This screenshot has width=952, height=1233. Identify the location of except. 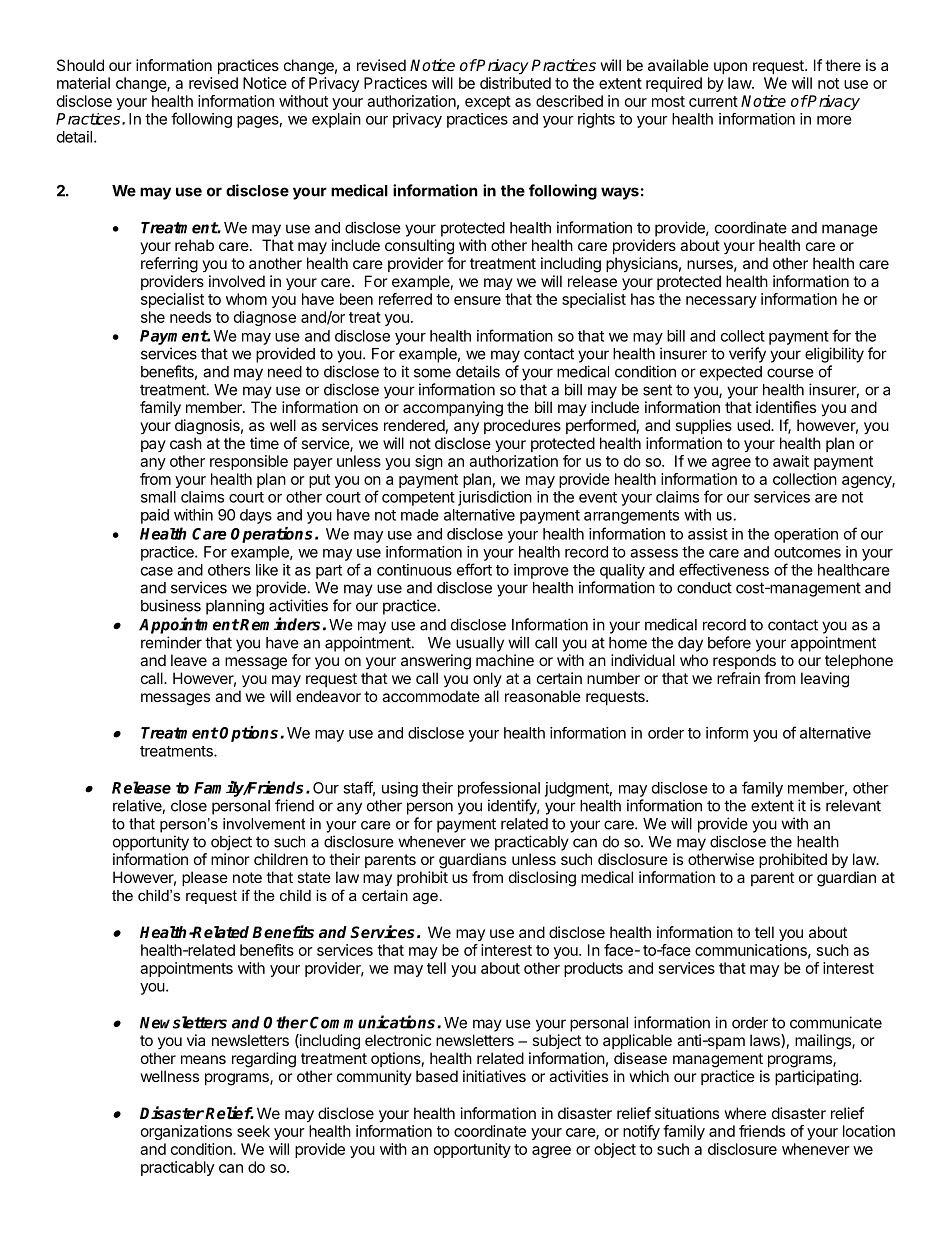
(488, 103).
